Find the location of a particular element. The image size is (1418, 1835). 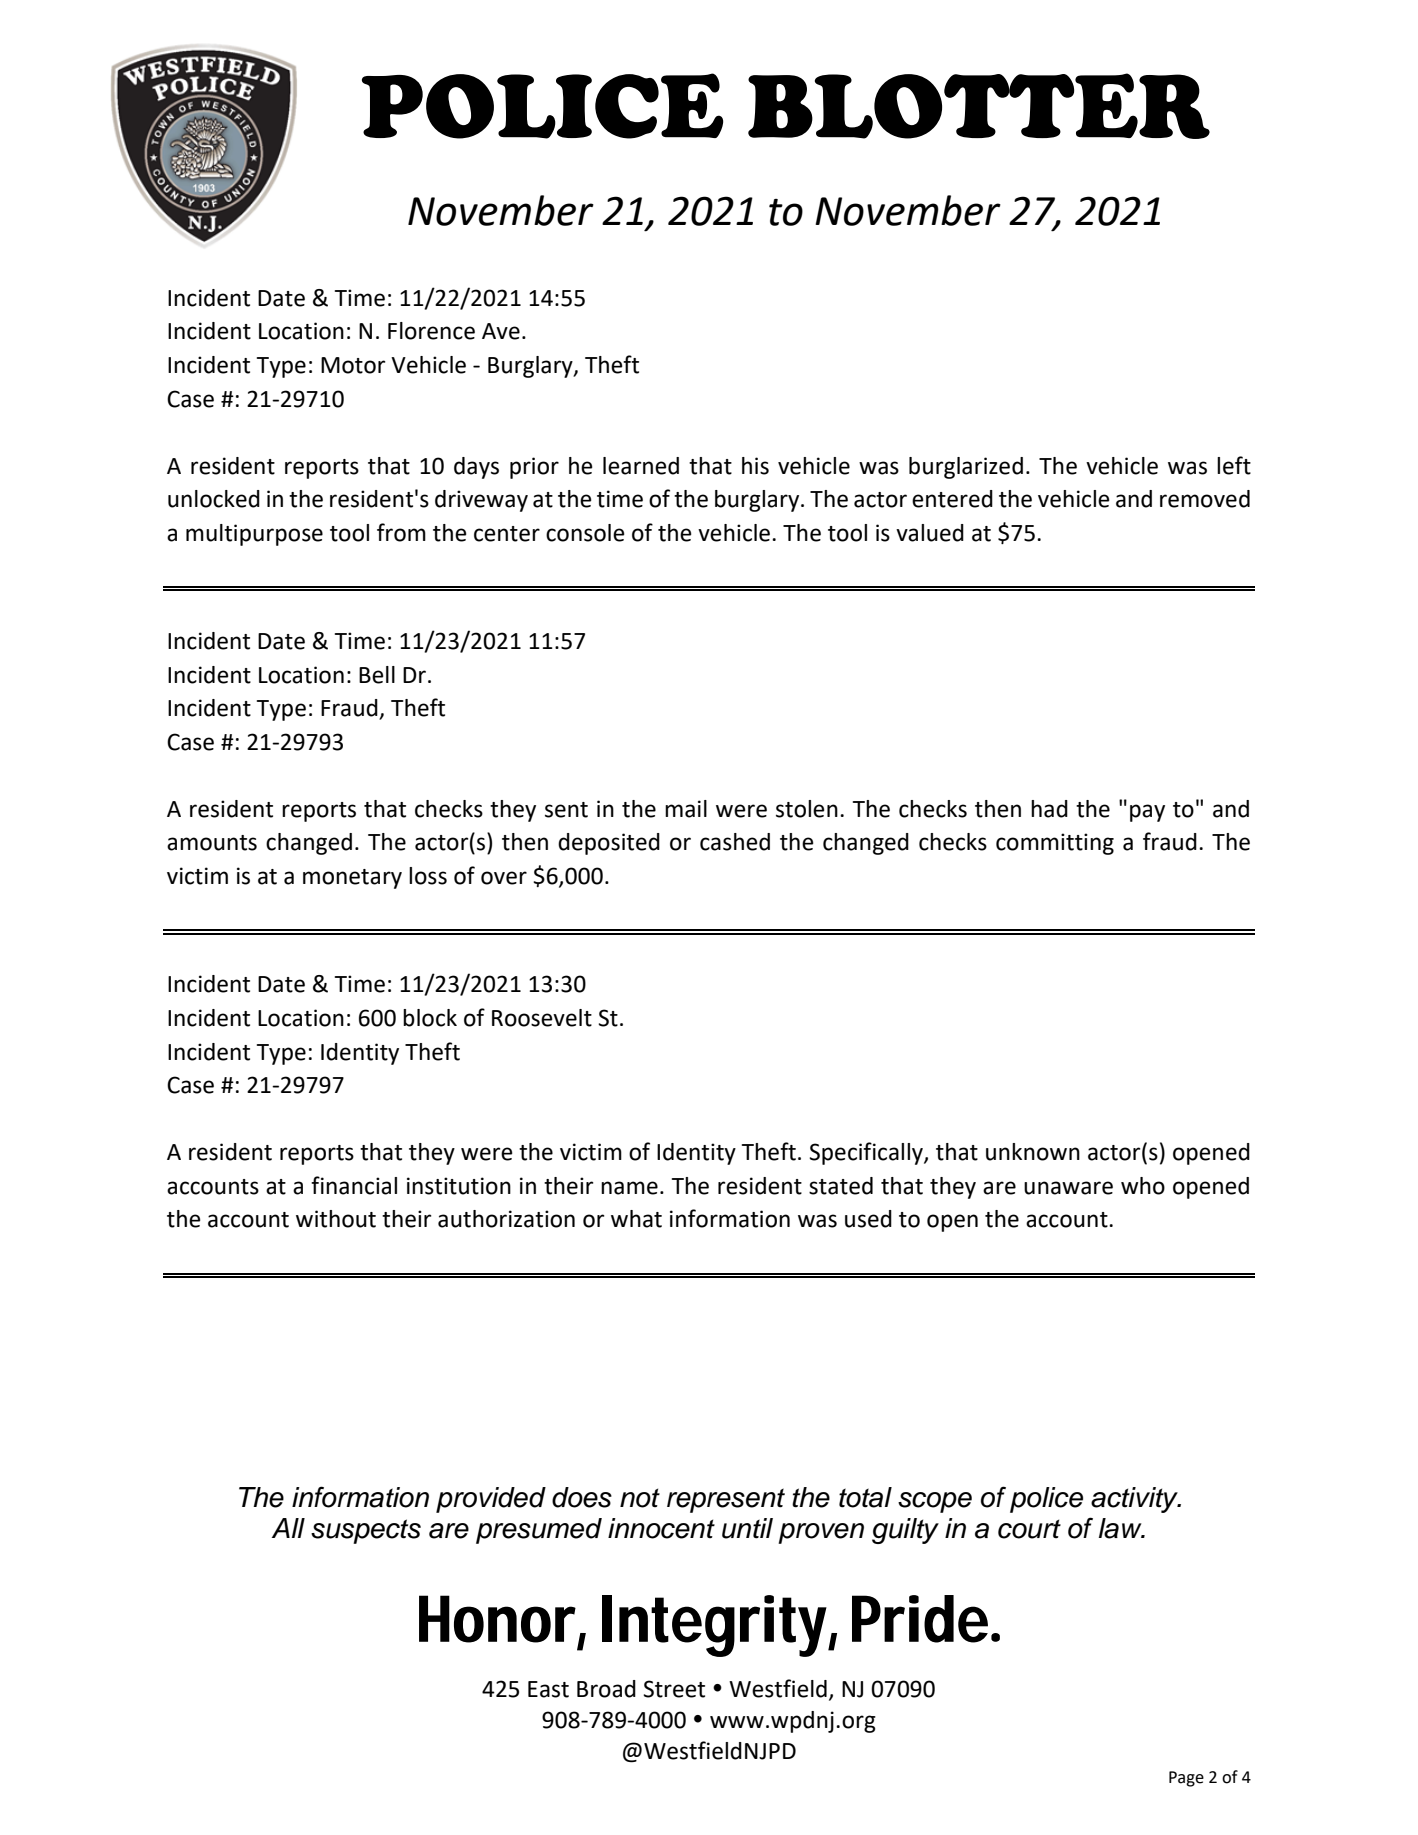

Florence is located at coordinates (431, 331).
